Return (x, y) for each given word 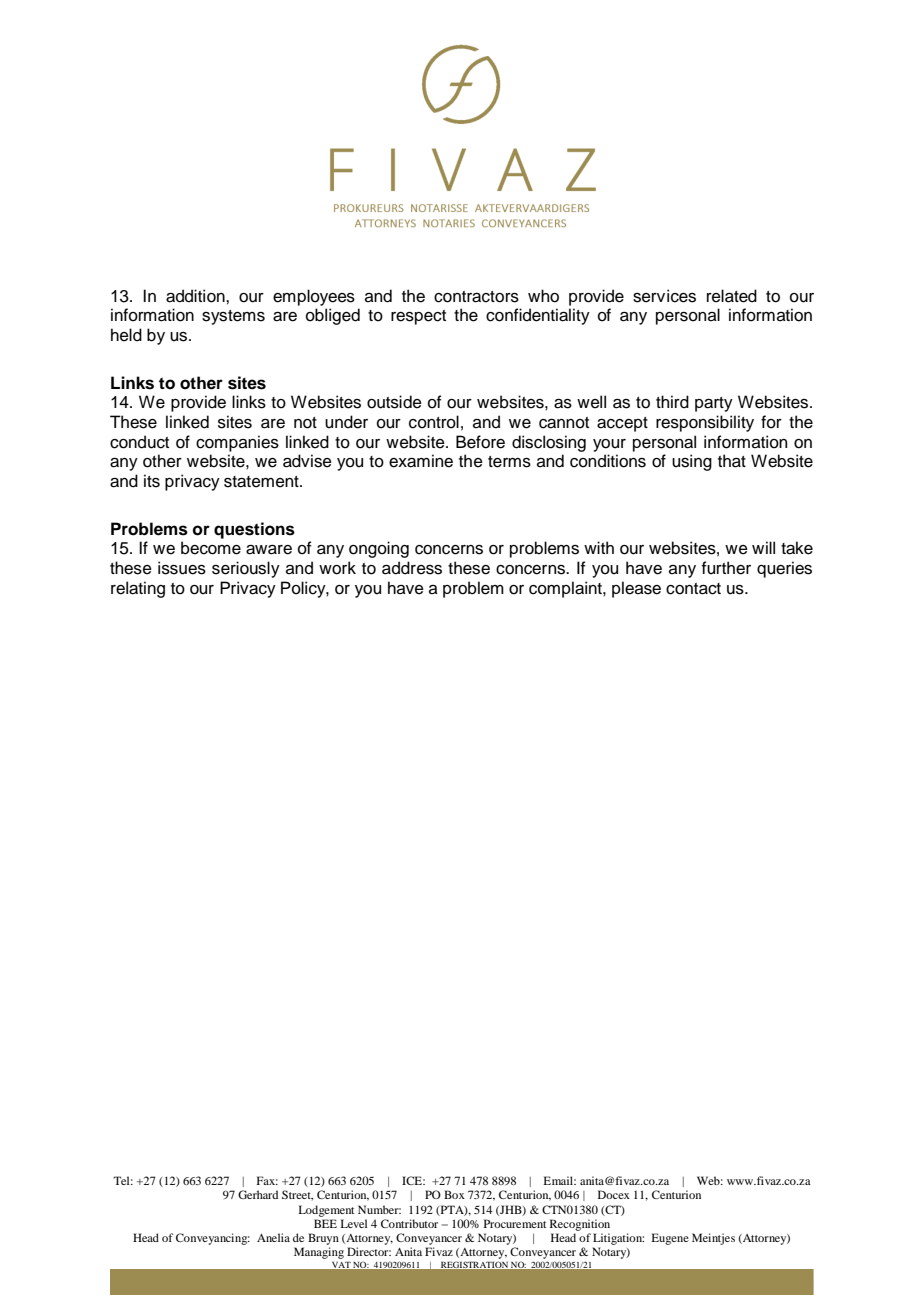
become (211, 548)
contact (693, 589)
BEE (325, 1223)
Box (454, 1194)
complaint (566, 589)
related (732, 296)
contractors (476, 297)
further (726, 568)
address (412, 568)
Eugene (670, 1239)
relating (138, 589)
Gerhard (258, 1194)
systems (233, 317)
